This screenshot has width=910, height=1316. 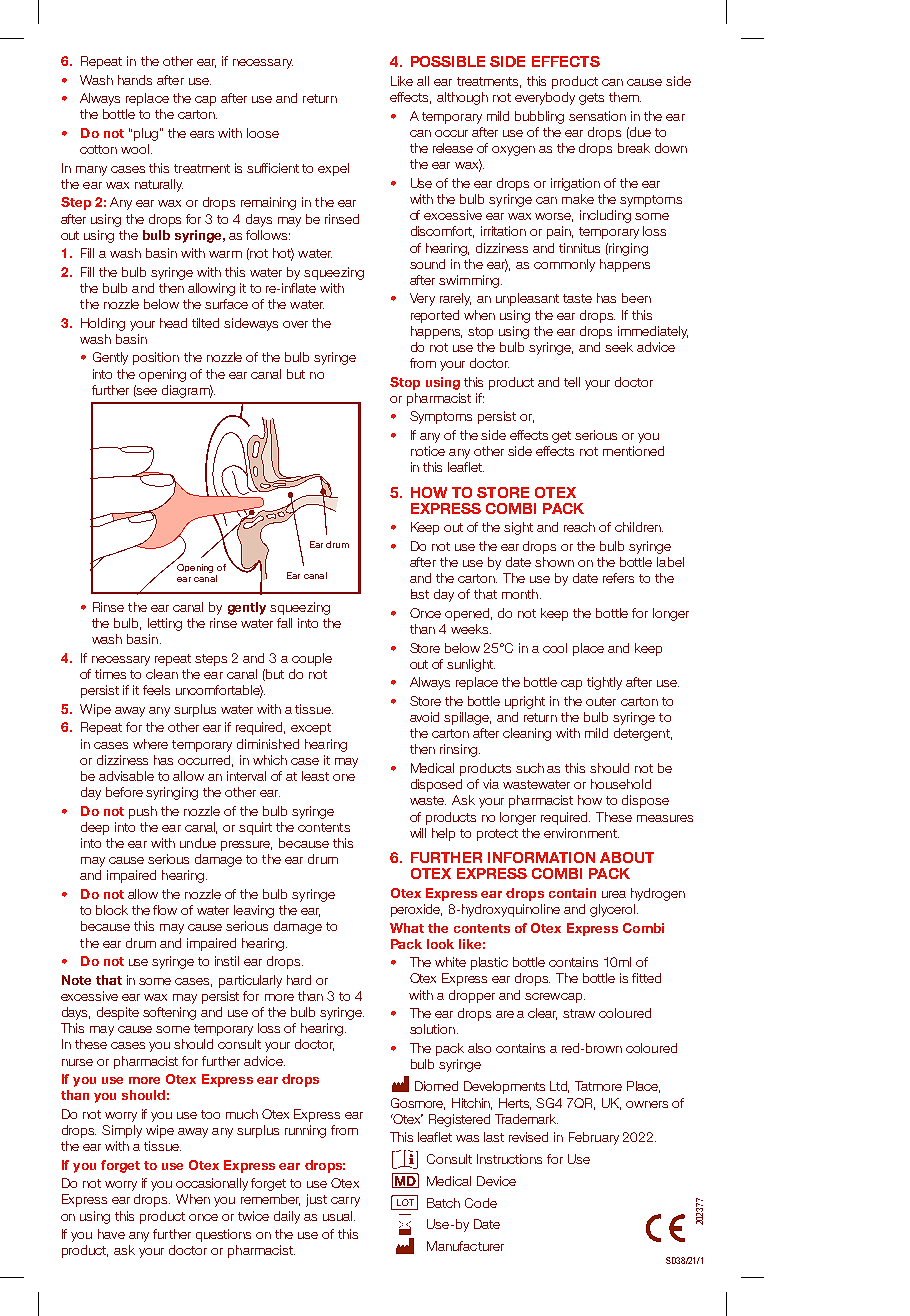 What do you see at coordinates (345, 1202) in the screenshot?
I see `carry` at bounding box center [345, 1202].
